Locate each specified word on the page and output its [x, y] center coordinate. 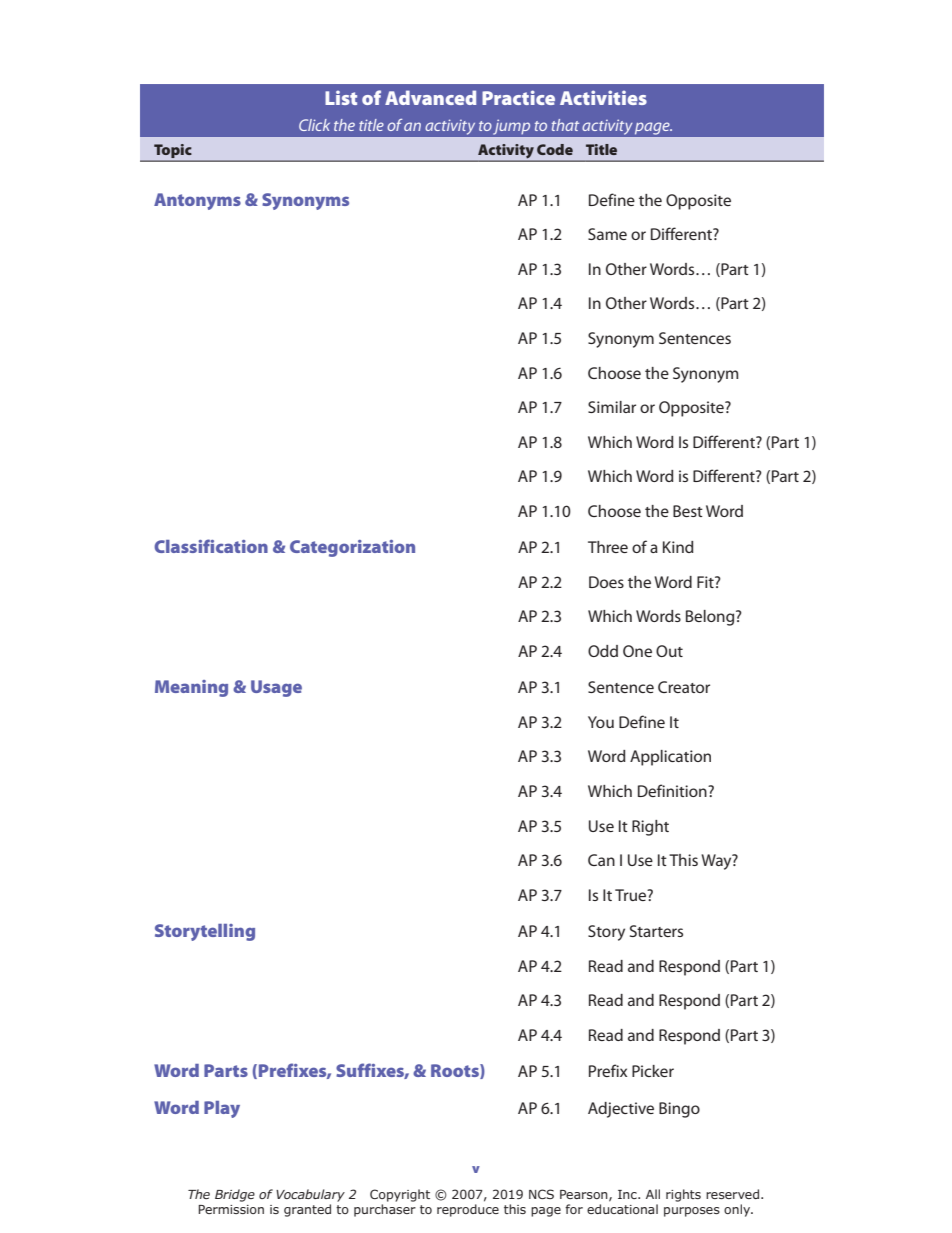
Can [601, 860]
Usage [276, 688]
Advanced [430, 97]
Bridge [235, 1195]
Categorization [352, 548]
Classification [211, 546]
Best [688, 511]
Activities [603, 97]
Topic [172, 151]
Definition [673, 790]
